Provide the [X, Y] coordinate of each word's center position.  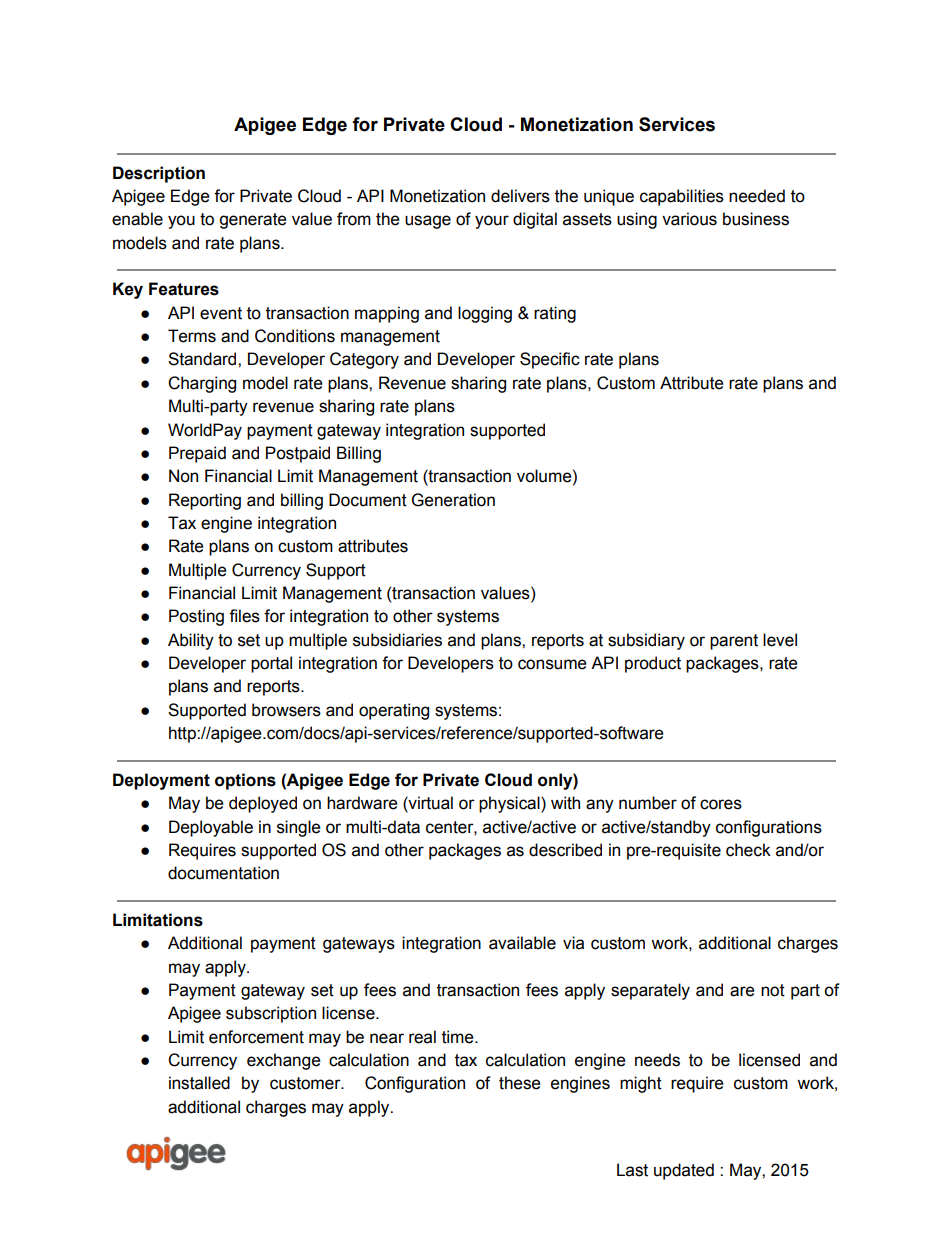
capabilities [682, 197]
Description [159, 174]
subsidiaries [397, 640]
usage [428, 222]
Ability [191, 641]
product [653, 664]
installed [199, 1083]
